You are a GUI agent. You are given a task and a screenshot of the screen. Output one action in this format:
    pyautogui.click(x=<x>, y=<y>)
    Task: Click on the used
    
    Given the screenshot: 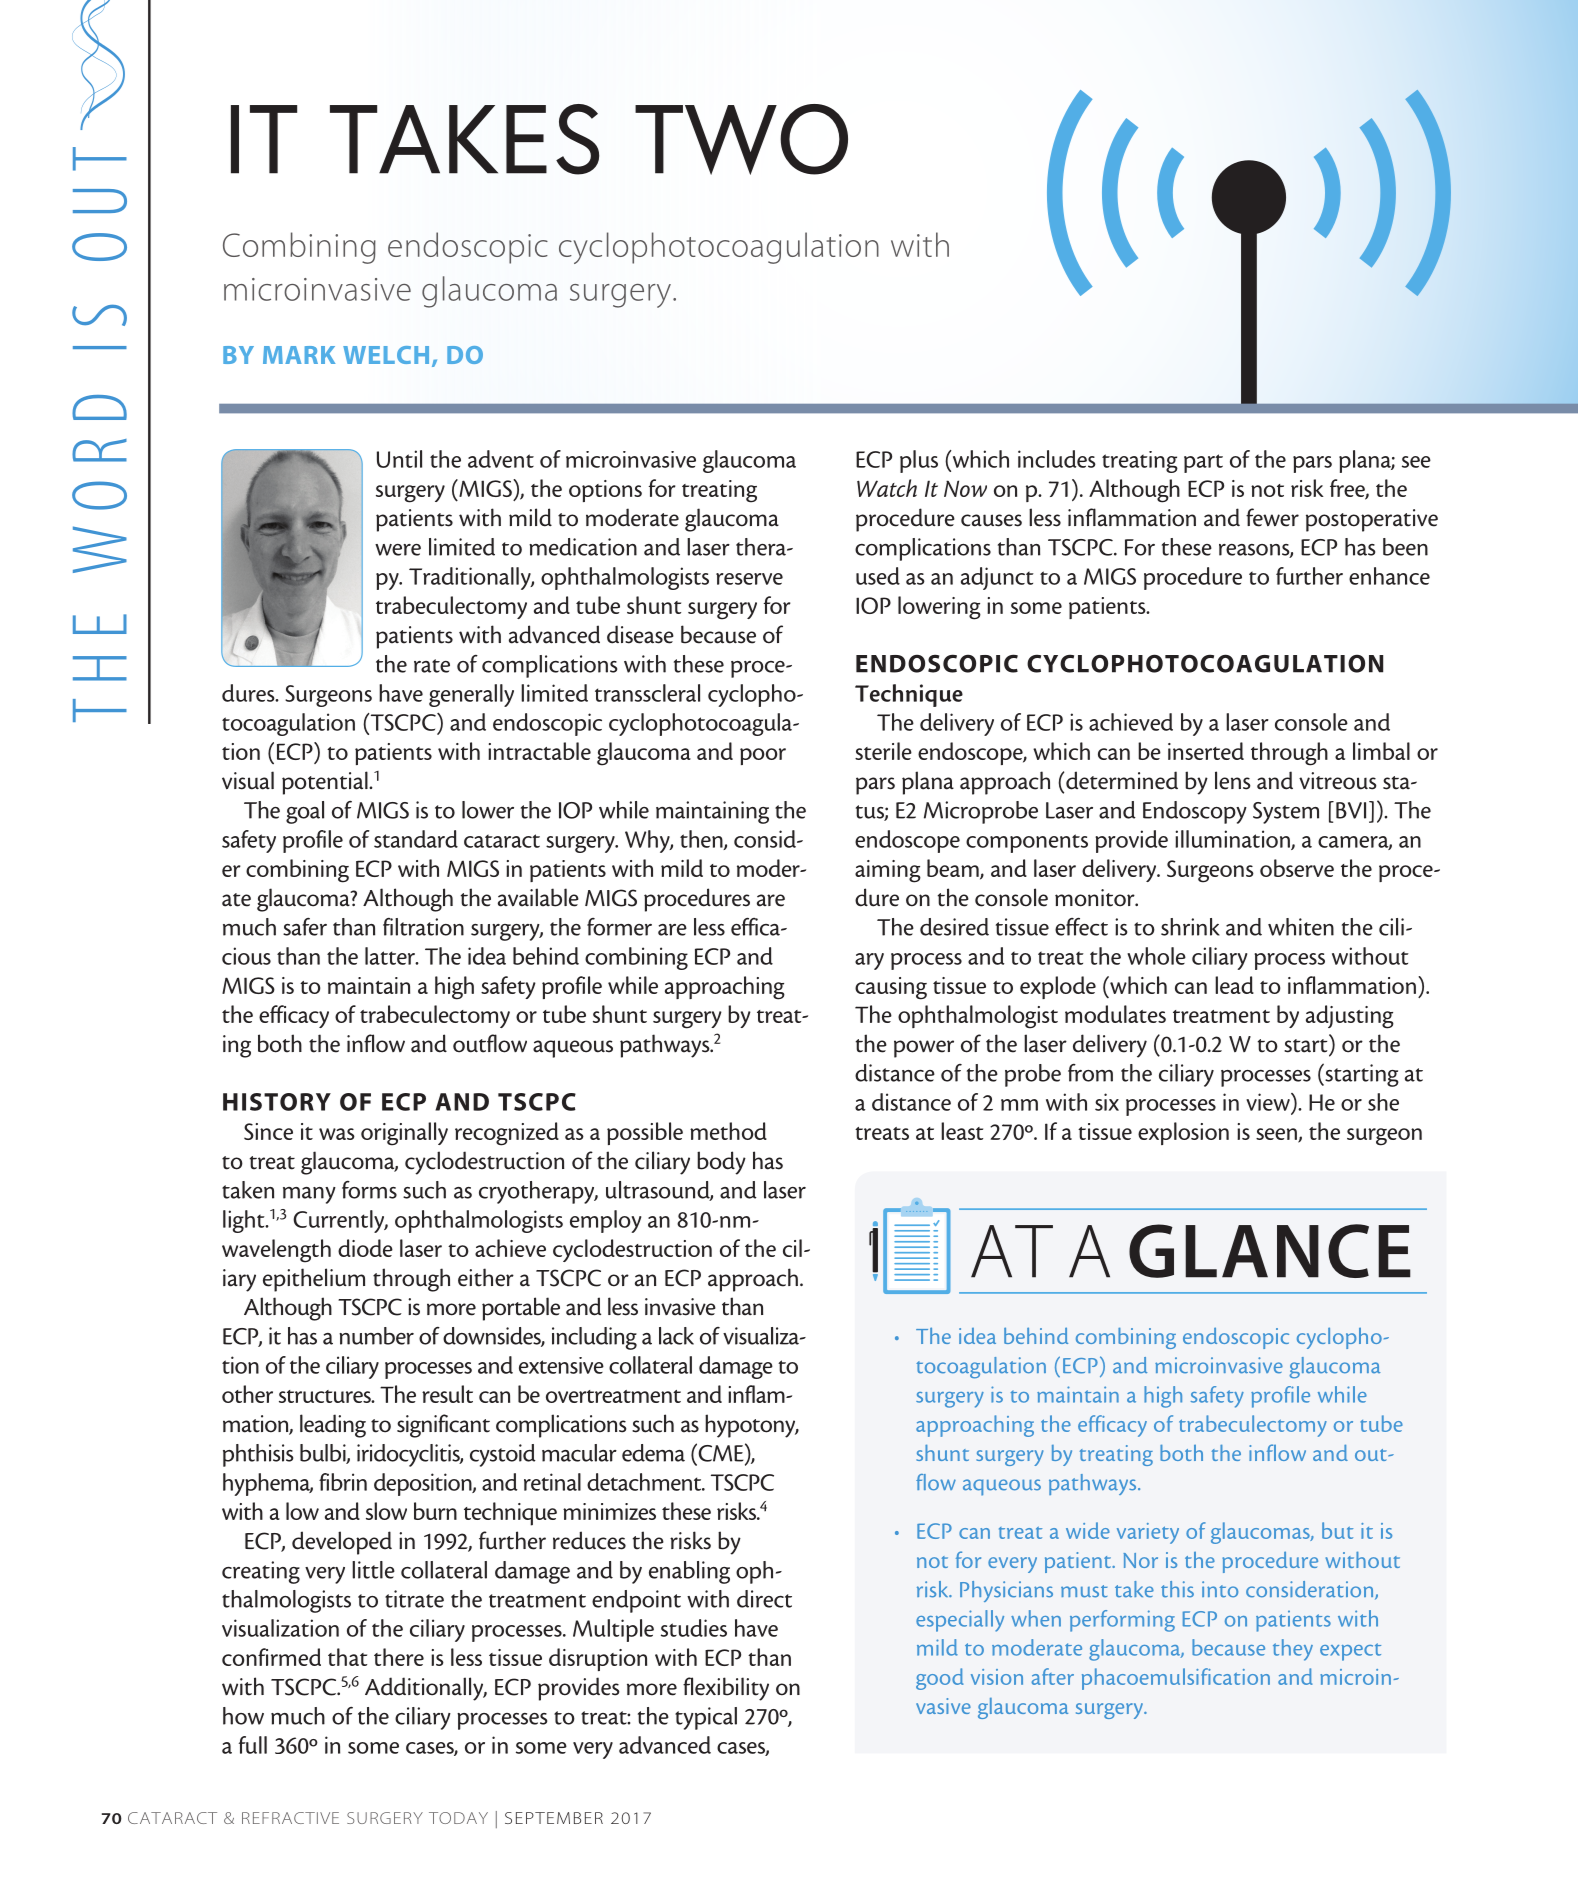 What is the action you would take?
    pyautogui.click(x=878, y=576)
